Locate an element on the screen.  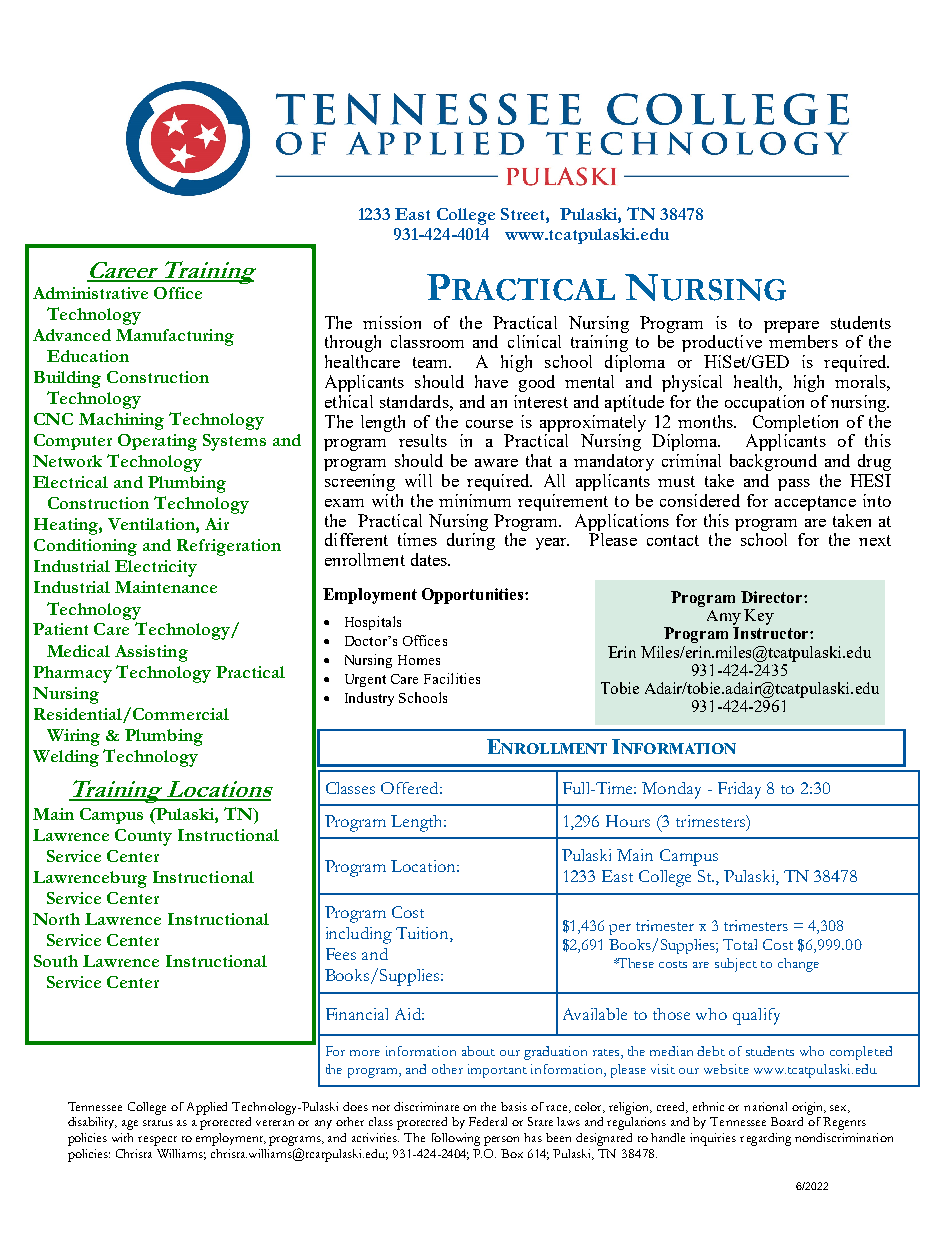
Assisting is located at coordinates (151, 653).
